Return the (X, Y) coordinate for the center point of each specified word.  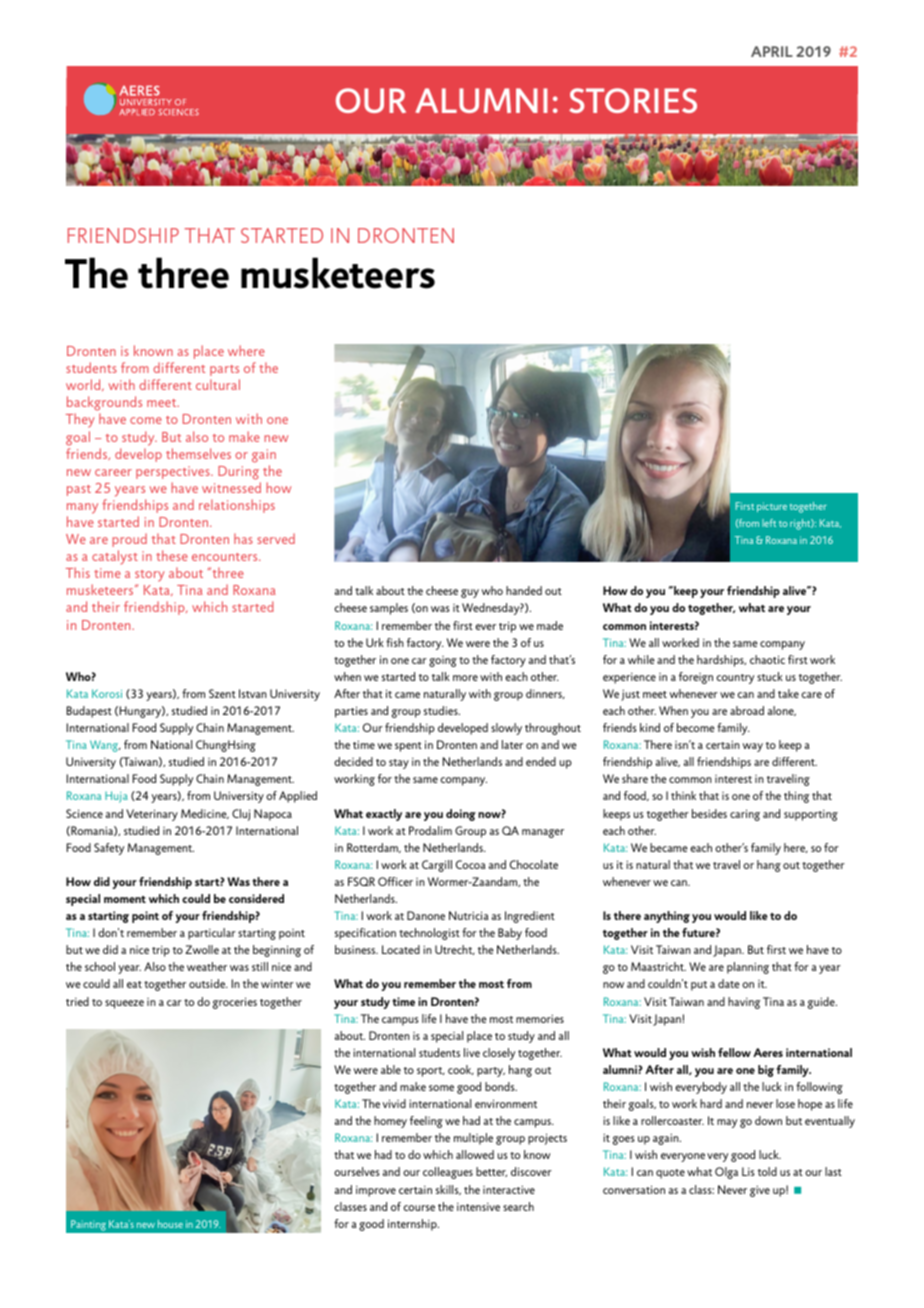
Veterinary (152, 815)
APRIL (772, 51)
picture (772, 507)
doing (461, 815)
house (170, 1224)
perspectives (174, 472)
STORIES (633, 100)
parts (224, 370)
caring (745, 815)
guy (470, 593)
